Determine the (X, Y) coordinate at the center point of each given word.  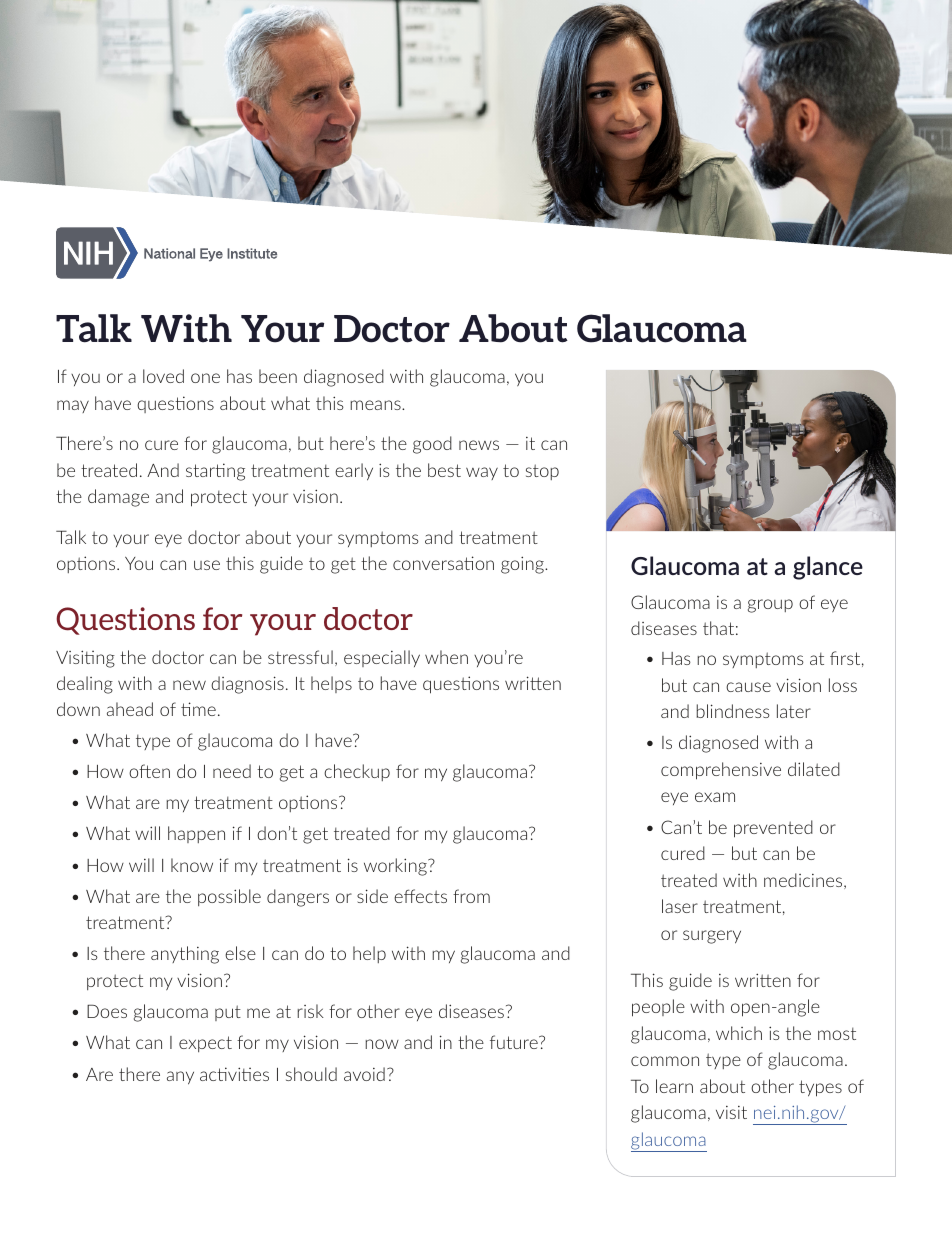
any (180, 1078)
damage (118, 498)
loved (163, 376)
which (739, 1033)
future (515, 1042)
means (376, 405)
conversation (443, 563)
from (471, 896)
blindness (733, 711)
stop (542, 472)
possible (229, 897)
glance (828, 568)
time (198, 709)
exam (715, 797)
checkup (357, 772)
